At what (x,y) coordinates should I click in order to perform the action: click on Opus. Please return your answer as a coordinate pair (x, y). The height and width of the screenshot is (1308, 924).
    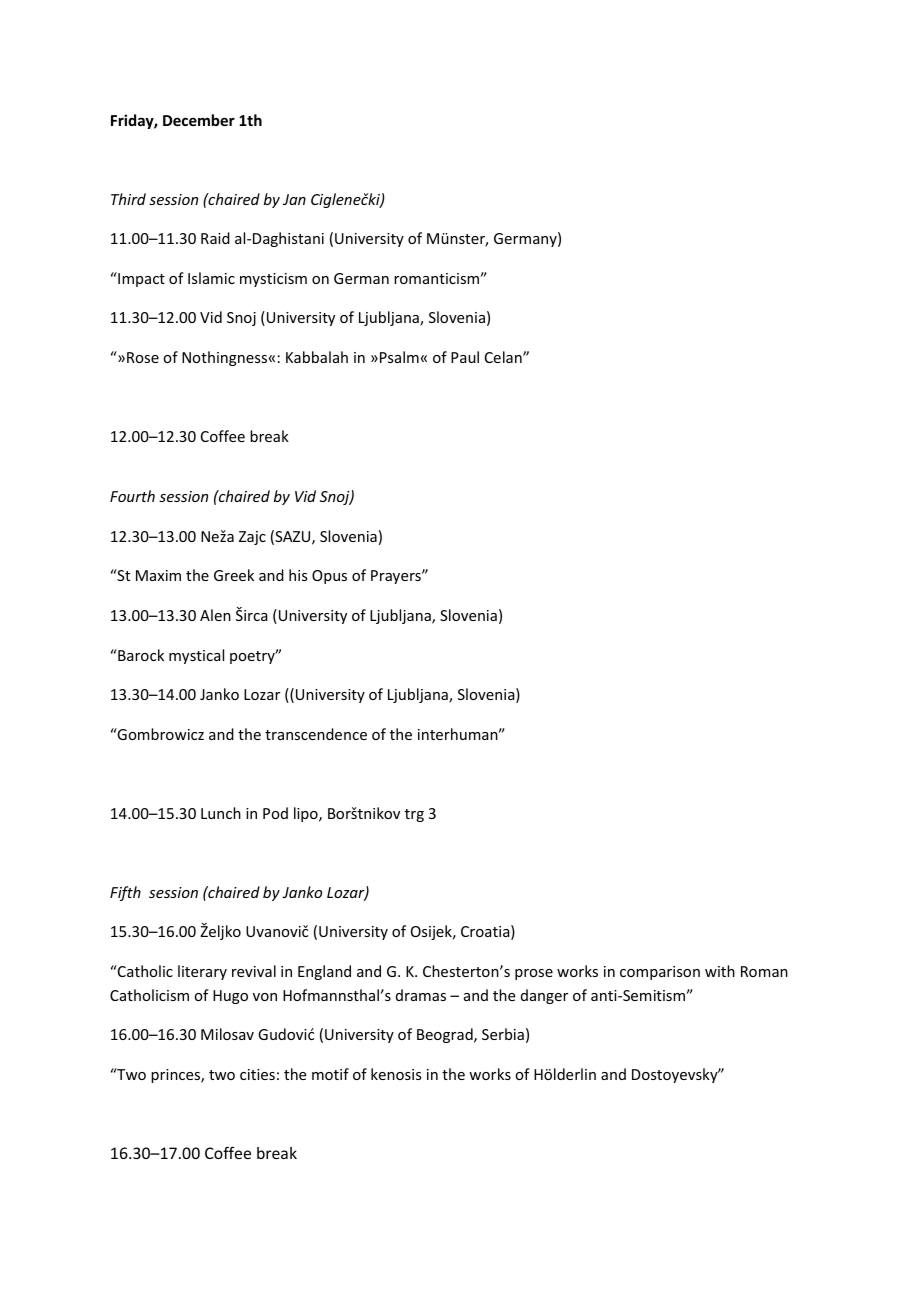
    Looking at the image, I should click on (329, 577).
